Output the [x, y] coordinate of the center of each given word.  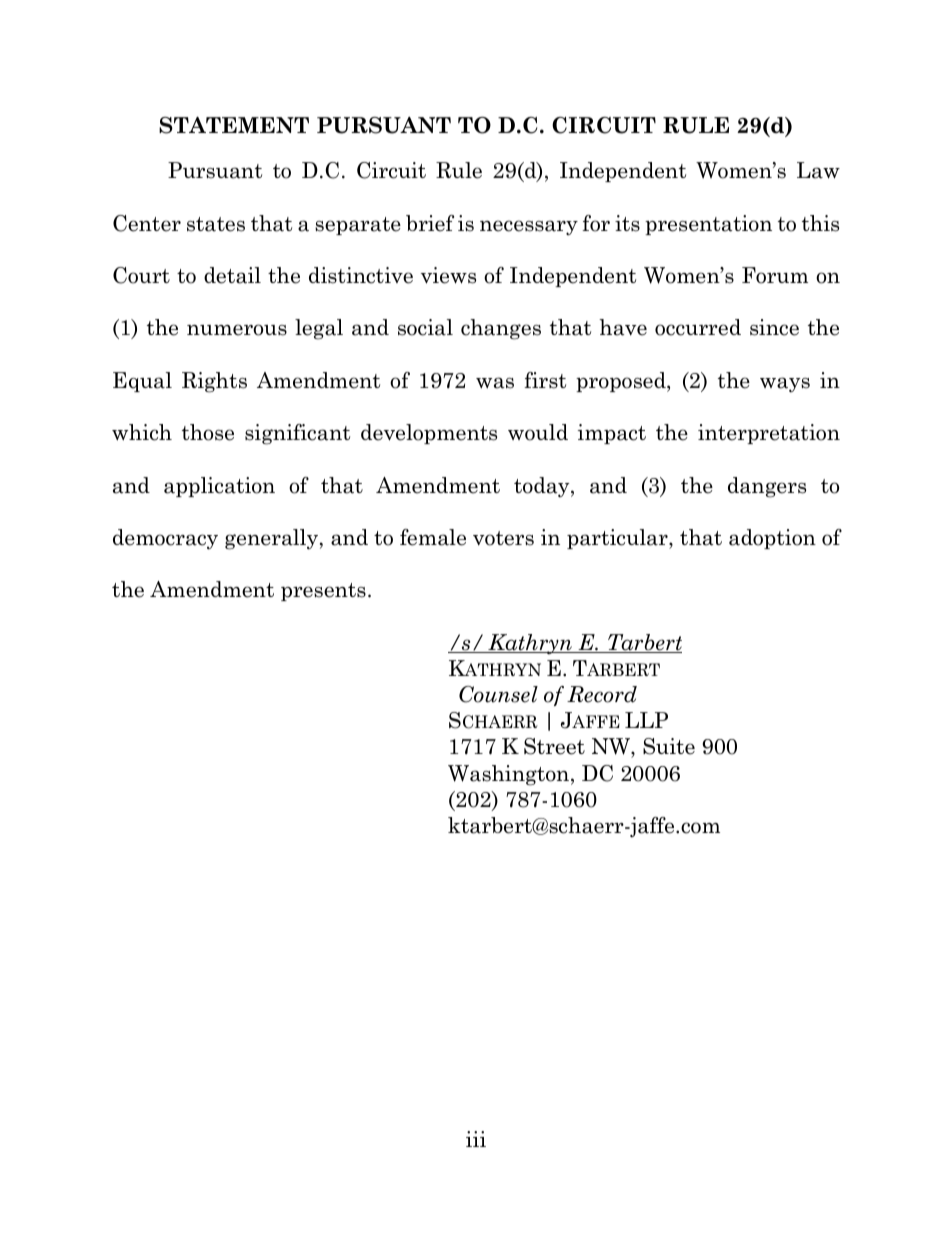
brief [430, 223]
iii [476, 1139]
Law [818, 170]
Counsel [498, 694]
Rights [214, 382]
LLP [646, 720]
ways [785, 384]
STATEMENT [234, 125]
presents [323, 592]
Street [554, 746]
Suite [669, 746]
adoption [772, 539]
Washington [508, 775]
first [545, 380]
